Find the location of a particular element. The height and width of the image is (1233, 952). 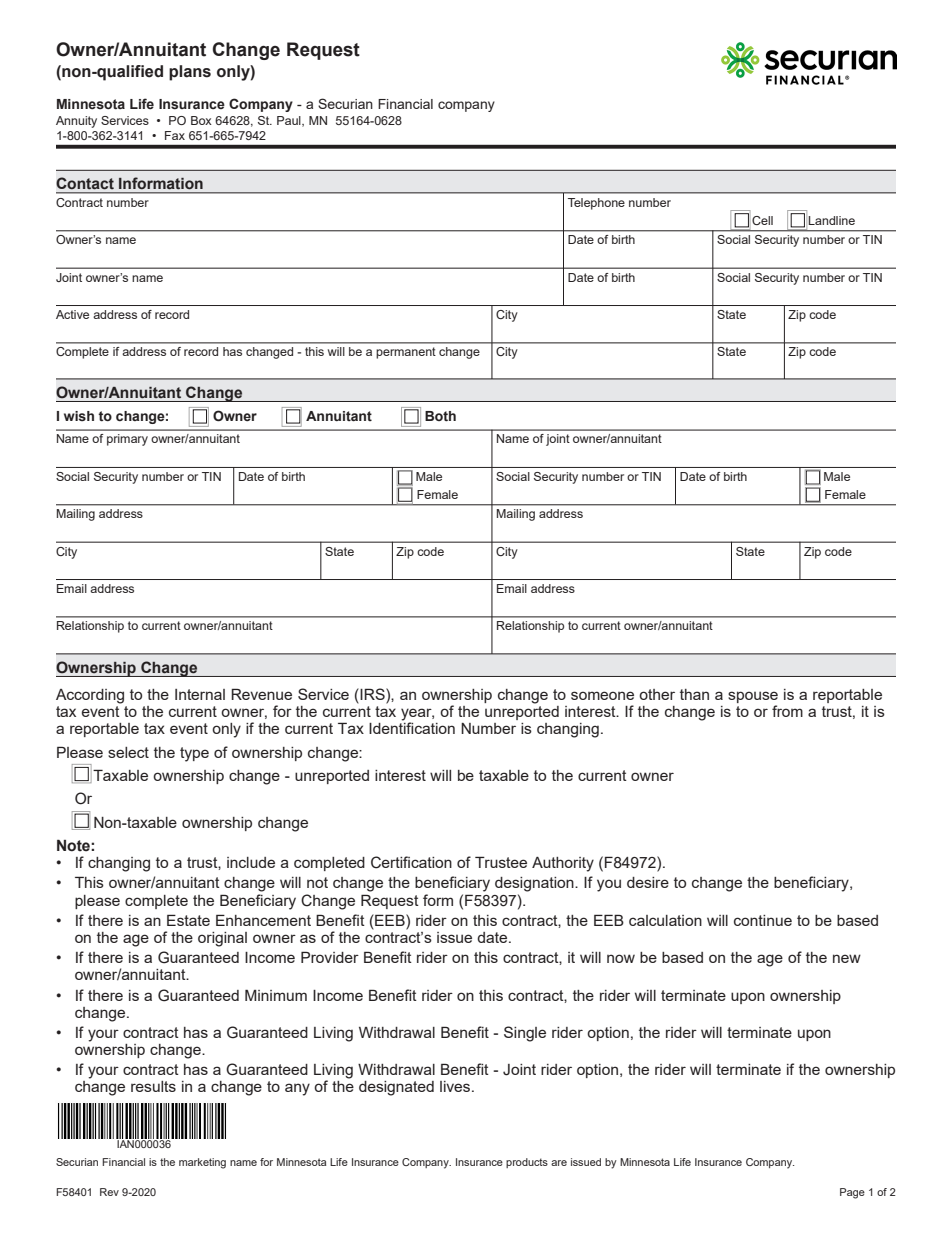

marketing is located at coordinates (202, 1163).
